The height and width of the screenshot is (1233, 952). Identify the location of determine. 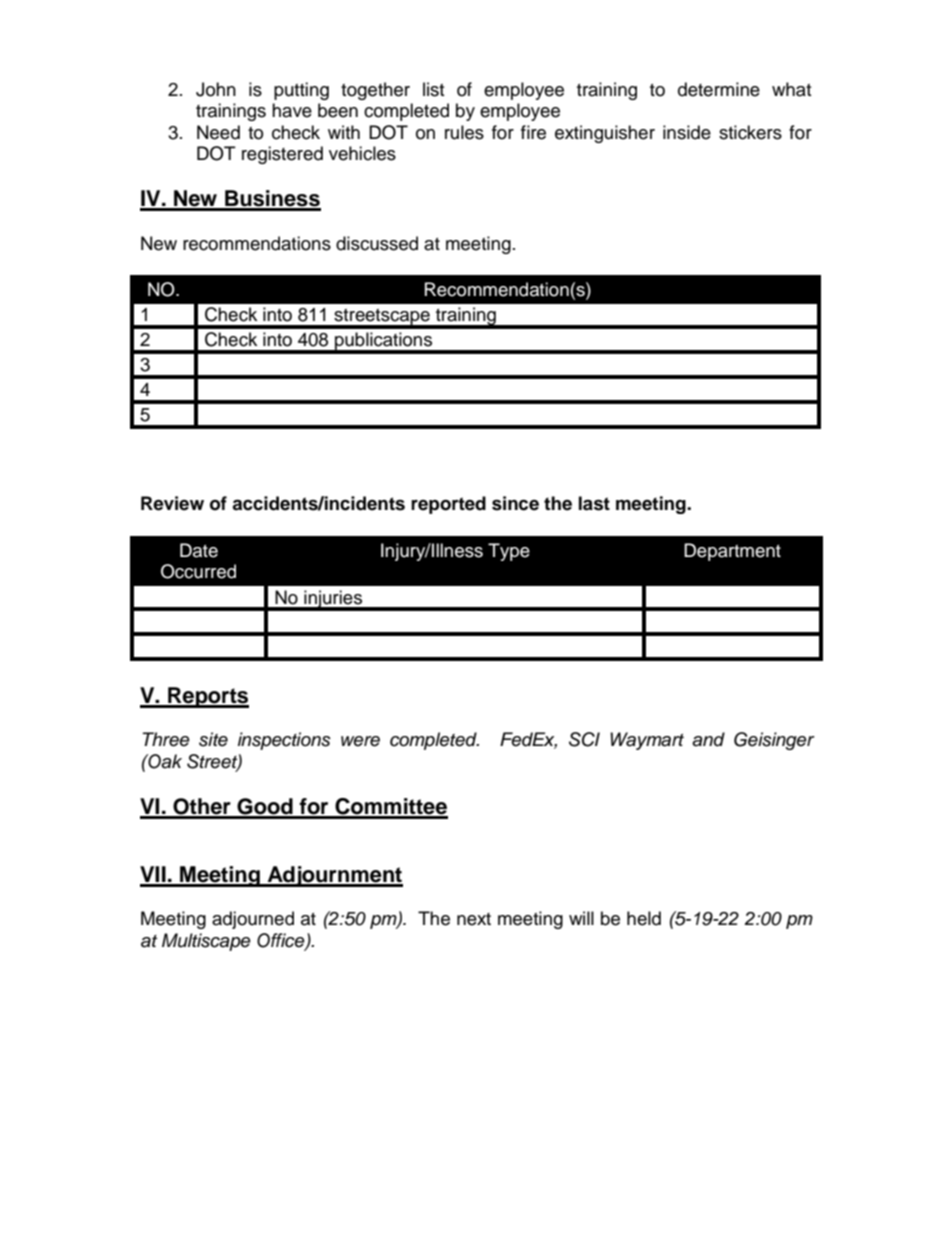
(719, 89).
